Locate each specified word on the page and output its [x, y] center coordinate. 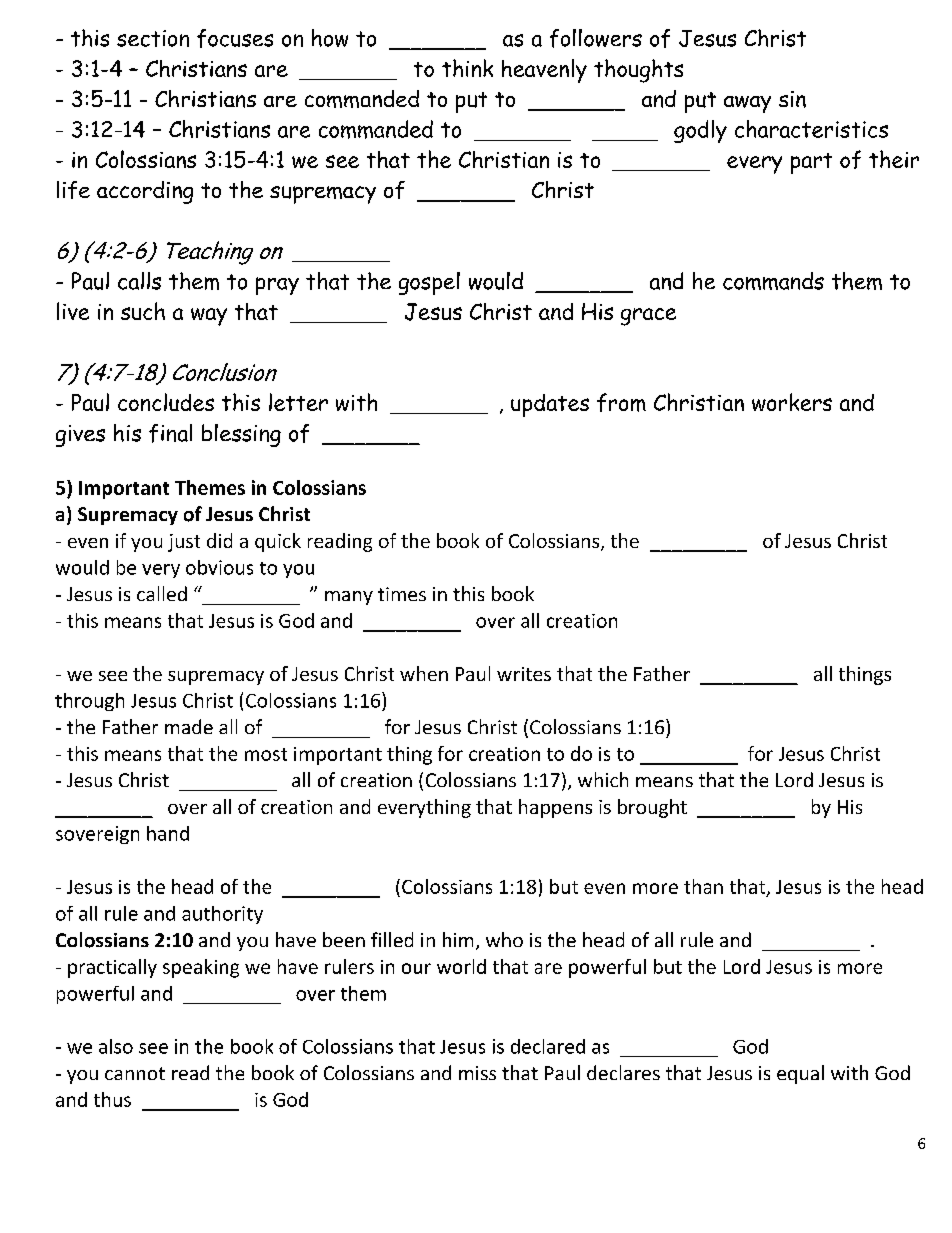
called [162, 593]
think [467, 68]
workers [792, 402]
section [153, 38]
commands [773, 281]
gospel [429, 283]
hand [168, 833]
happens [555, 808]
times [402, 594]
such [143, 311]
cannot [135, 1073]
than [703, 886]
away [747, 104]
